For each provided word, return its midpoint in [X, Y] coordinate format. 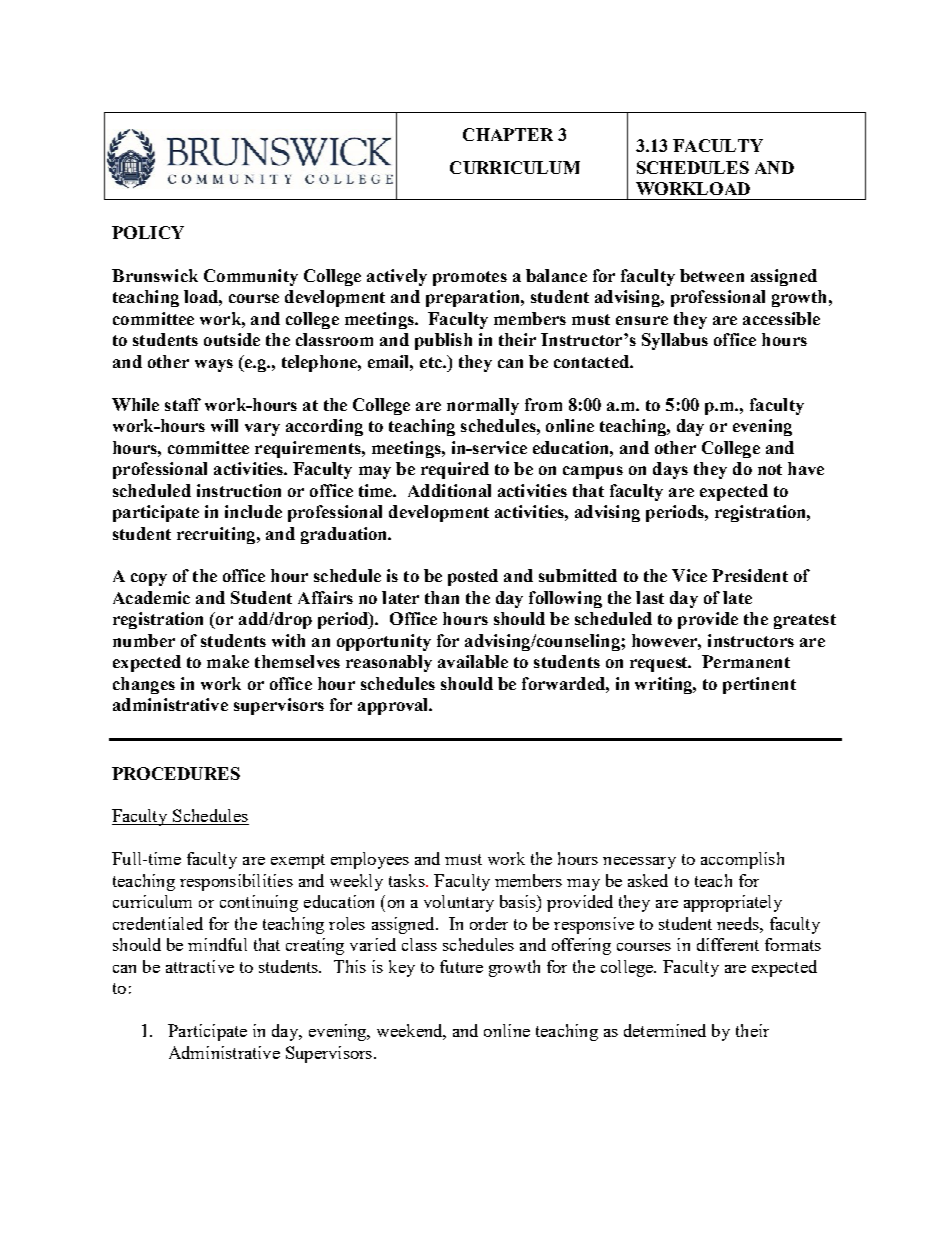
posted [473, 577]
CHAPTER [508, 134]
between [712, 275]
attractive [200, 966]
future [461, 966]
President [750, 575]
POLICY [148, 232]
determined [665, 1030]
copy [149, 579]
